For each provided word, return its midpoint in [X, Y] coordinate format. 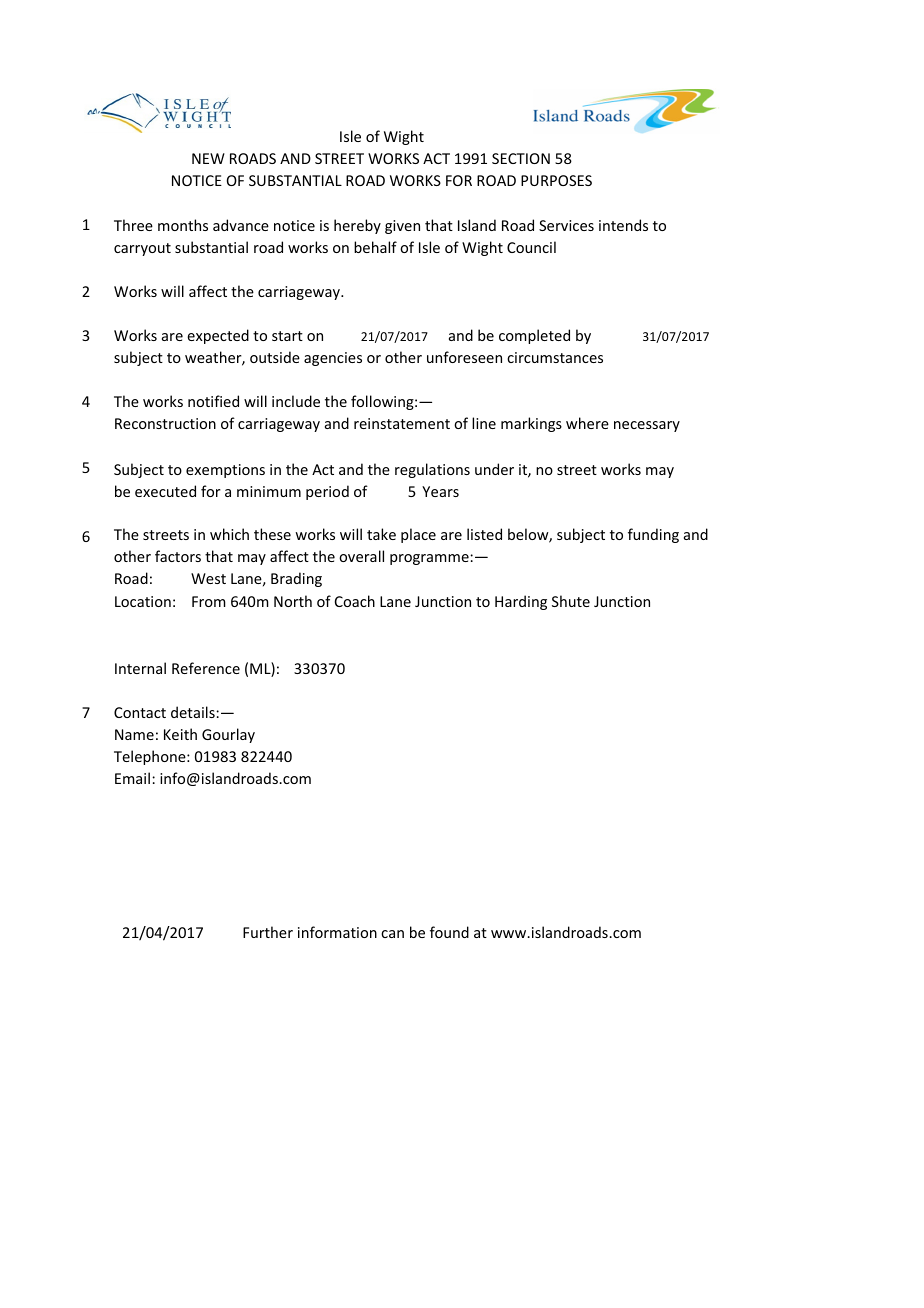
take [381, 534]
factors [178, 556]
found [449, 932]
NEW [208, 158]
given [402, 227]
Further [268, 932]
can [392, 934]
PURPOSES [556, 180]
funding [653, 535]
